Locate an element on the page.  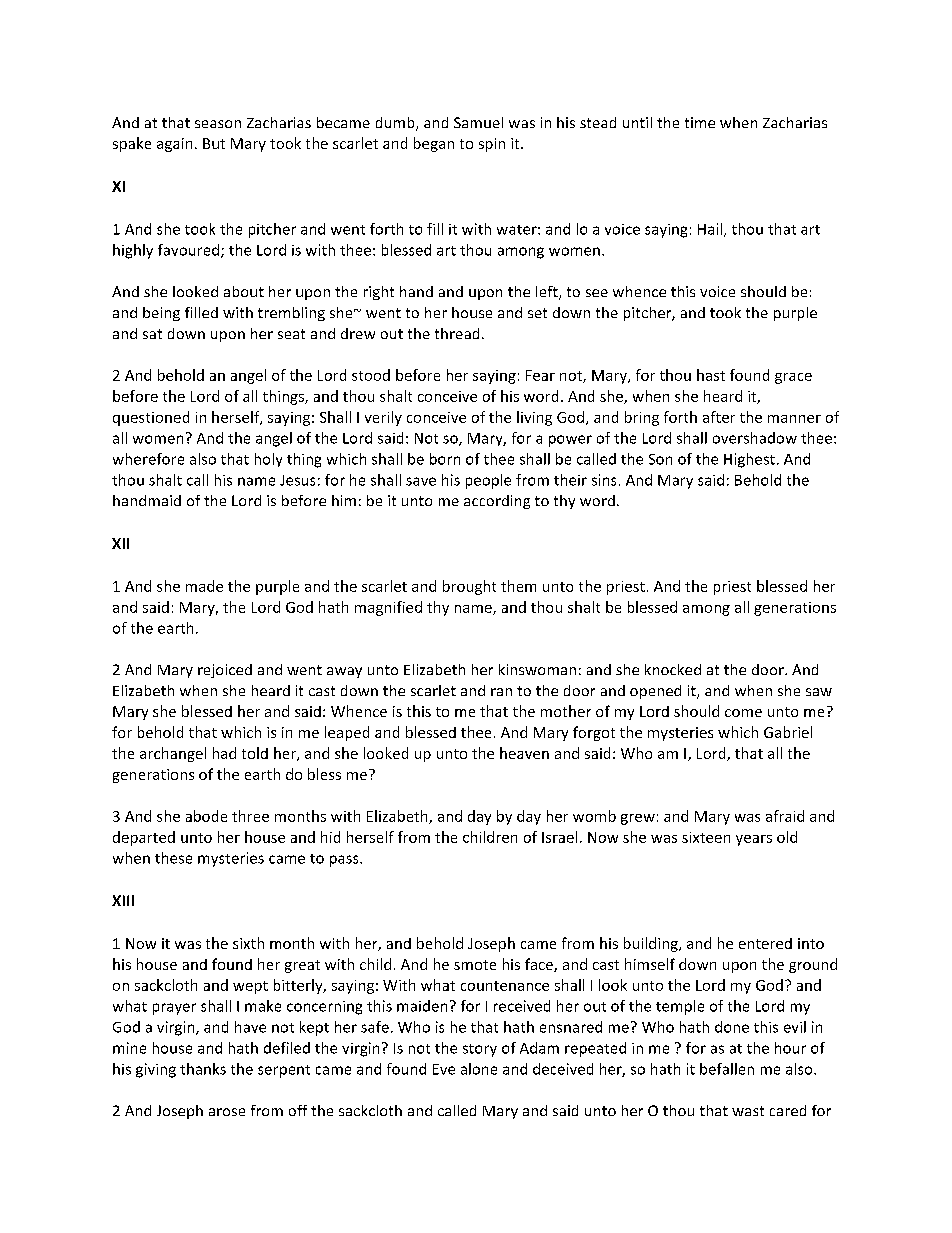
Highest is located at coordinates (749, 460).
